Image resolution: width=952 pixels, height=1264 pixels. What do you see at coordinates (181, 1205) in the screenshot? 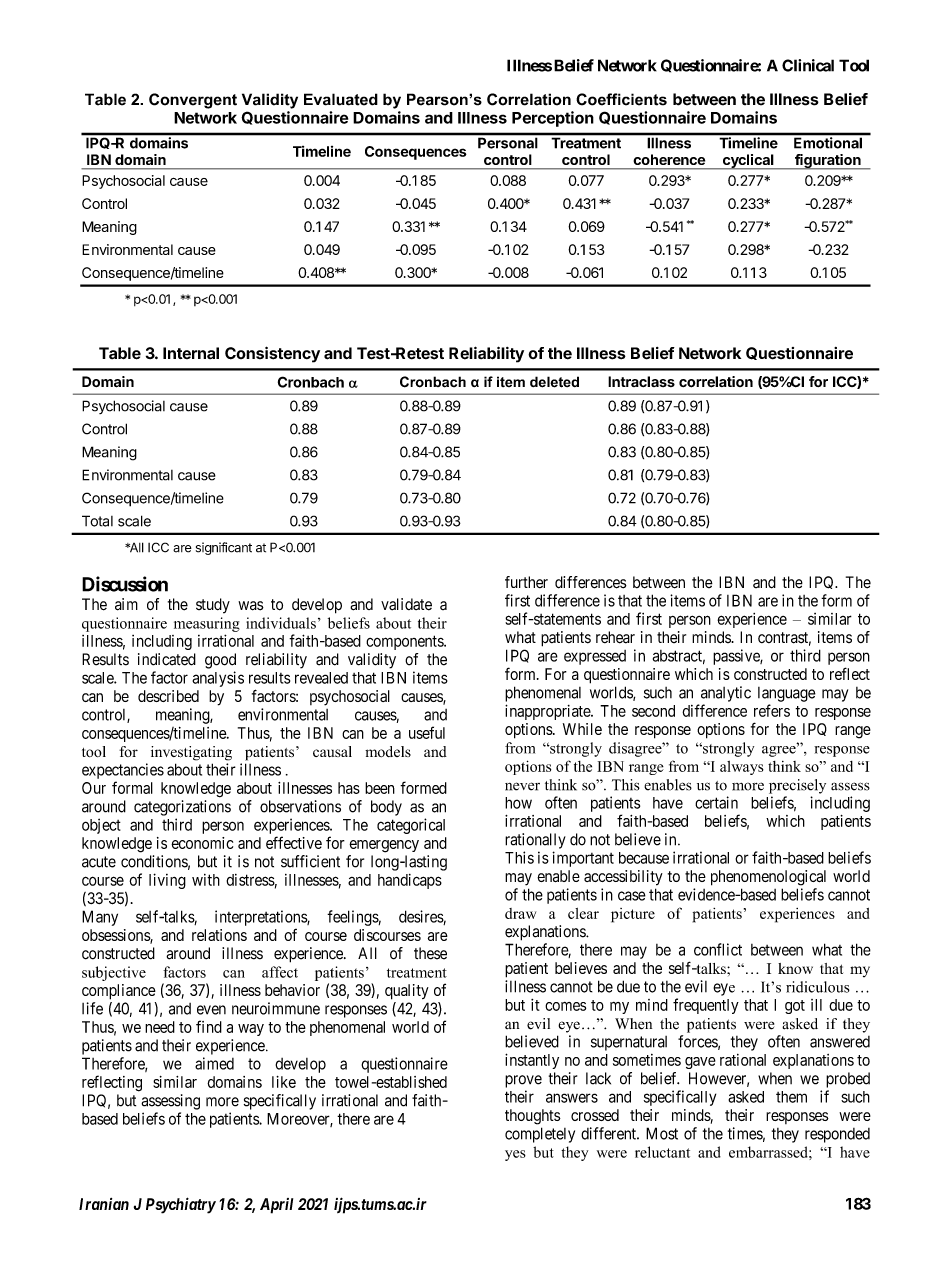
I see `Psychiatry` at bounding box center [181, 1205].
